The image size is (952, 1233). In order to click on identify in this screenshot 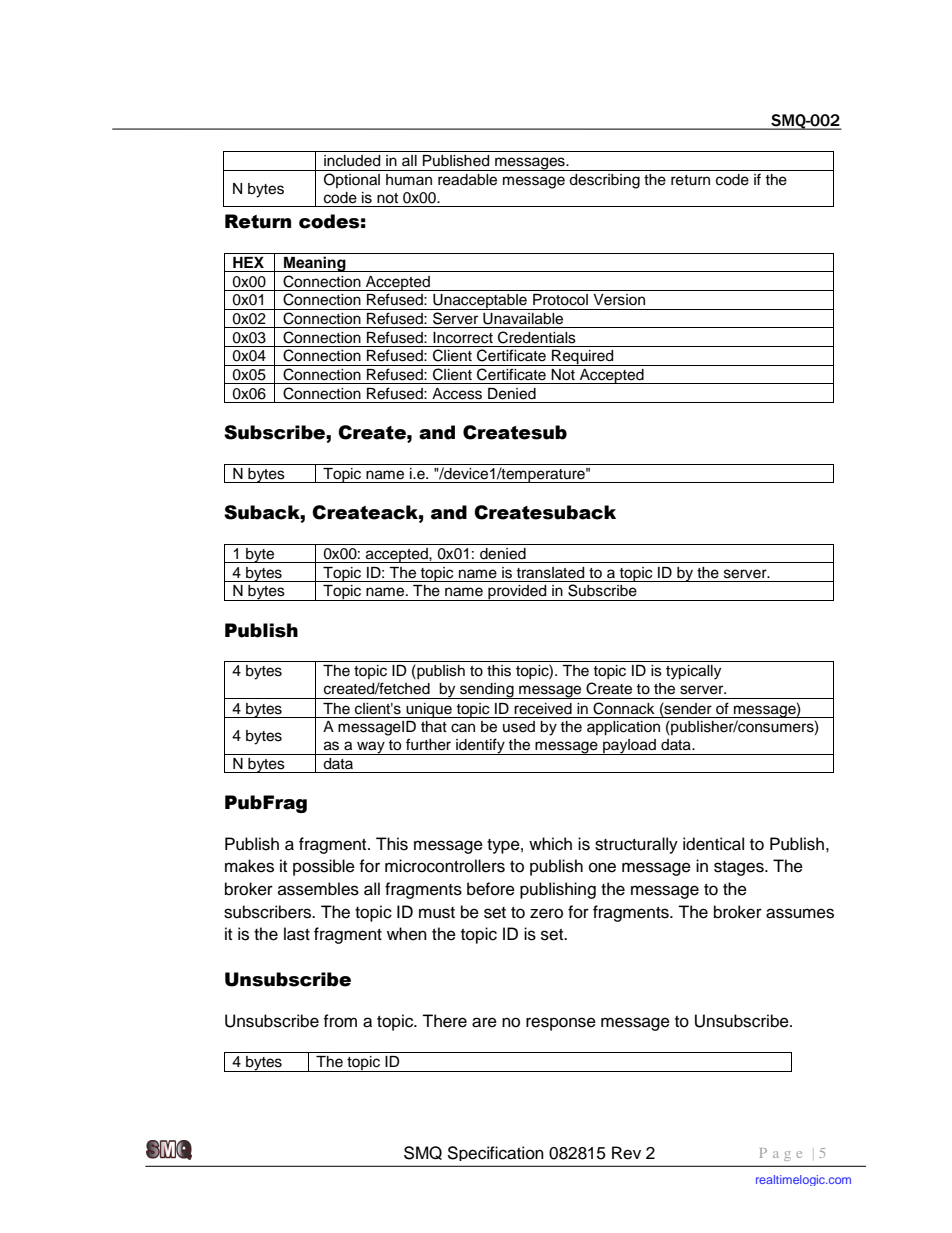, I will do `click(480, 746)`.
